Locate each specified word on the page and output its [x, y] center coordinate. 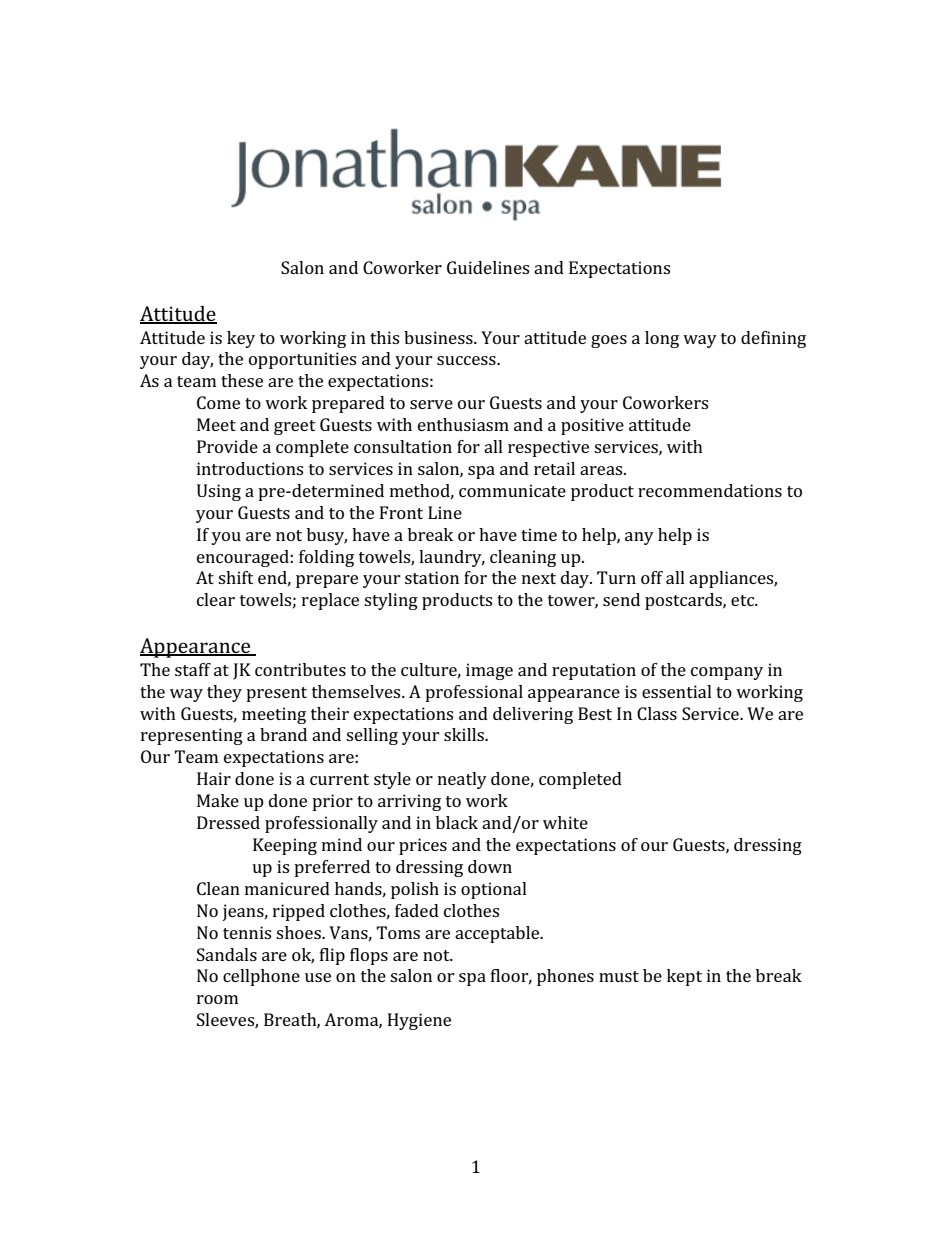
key [241, 339]
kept [684, 977]
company [727, 673]
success [467, 360]
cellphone [261, 977]
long [662, 339]
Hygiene [419, 1021]
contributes [300, 669]
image [489, 671]
